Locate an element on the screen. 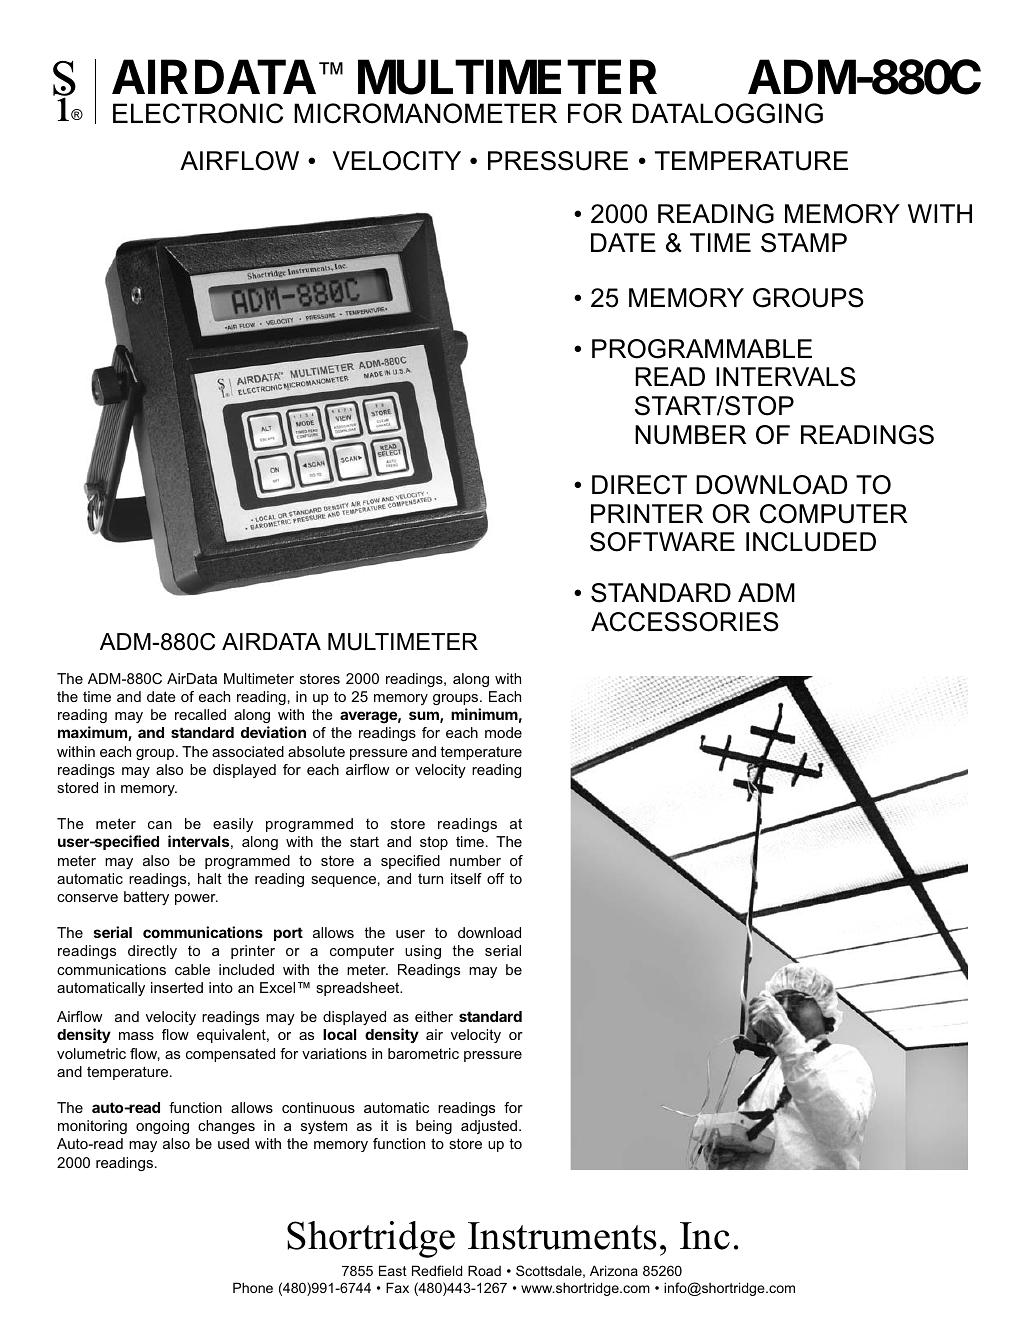 This screenshot has width=1030, height=1333. STAMP is located at coordinates (804, 243).
